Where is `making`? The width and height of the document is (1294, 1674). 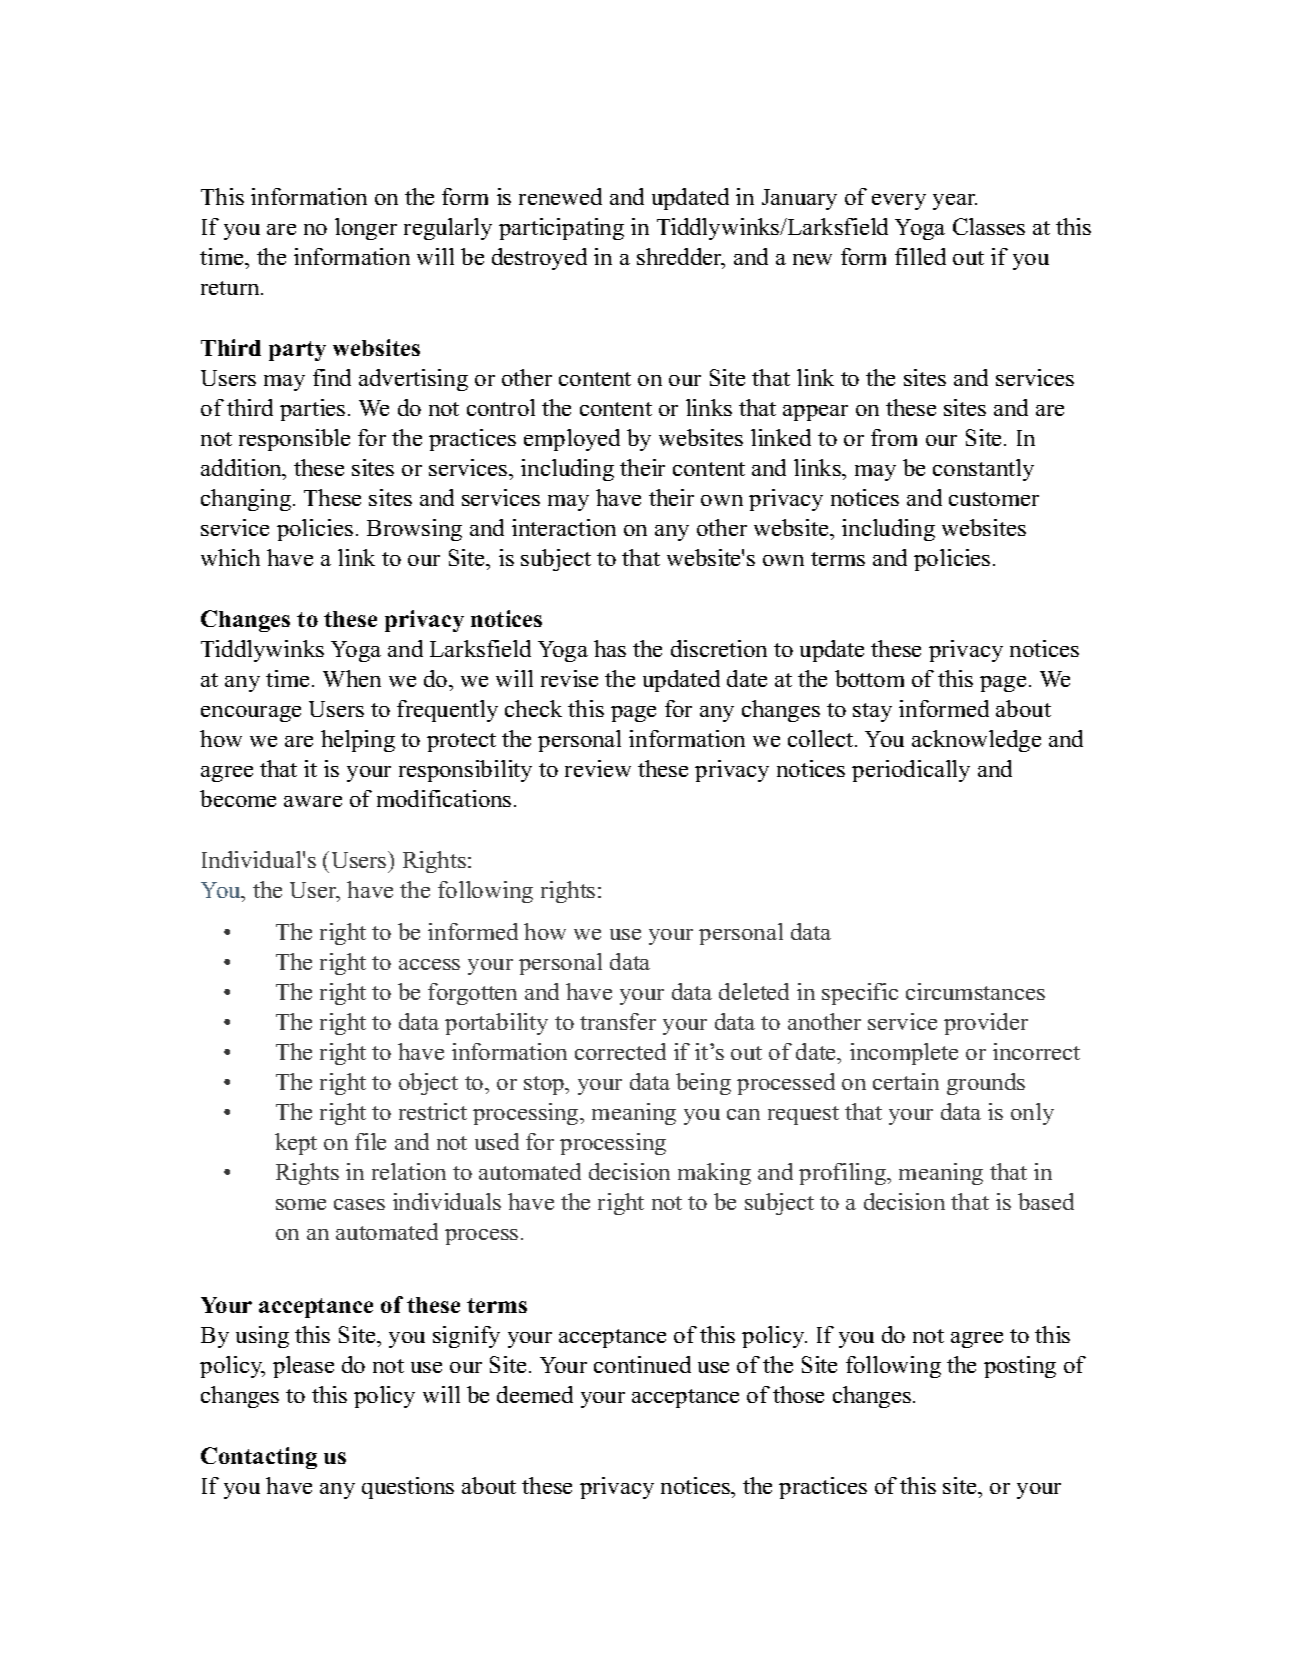
making is located at coordinates (714, 1174).
